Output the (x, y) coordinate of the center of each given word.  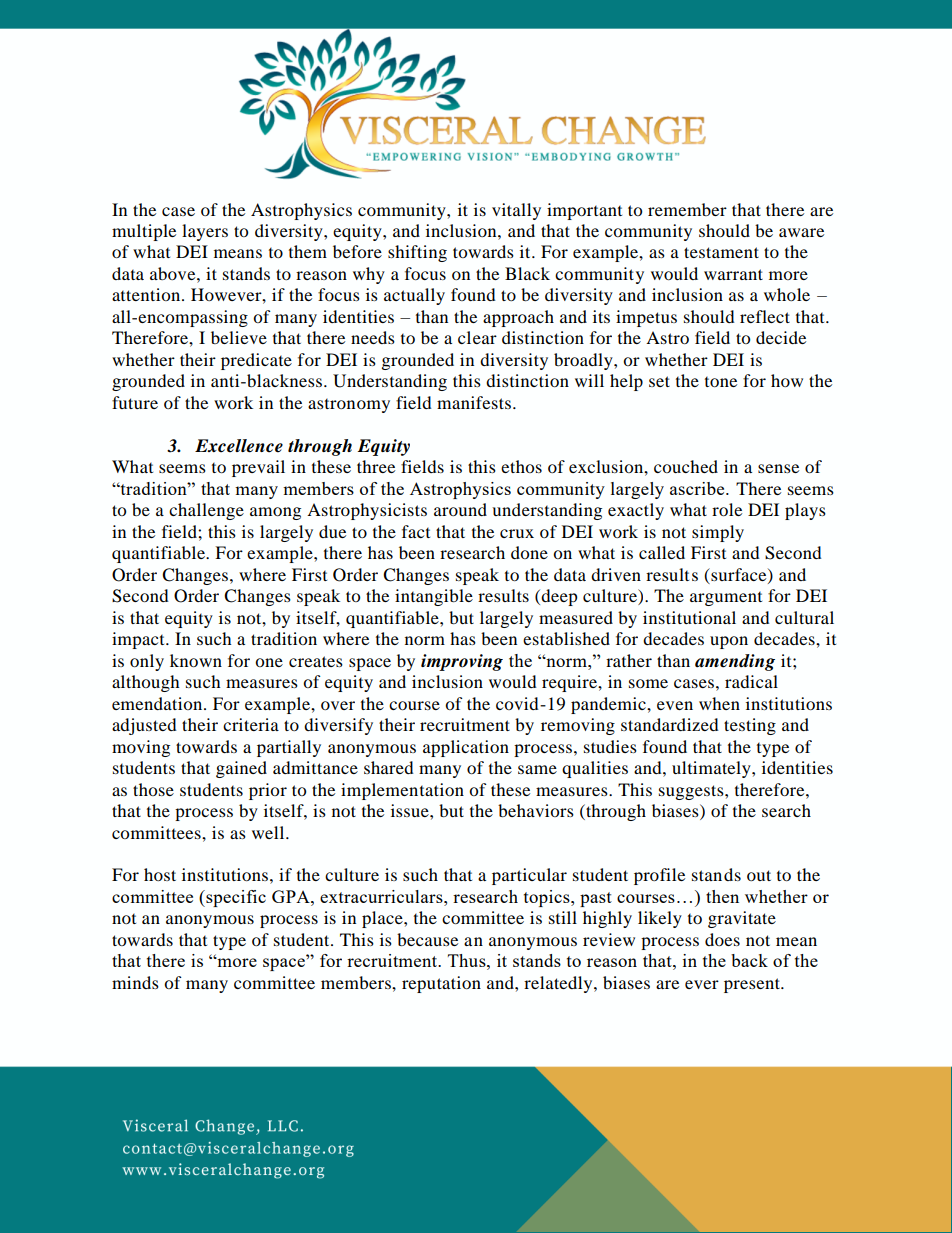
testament (721, 252)
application (466, 748)
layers (205, 232)
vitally (516, 211)
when (719, 703)
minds (135, 982)
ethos (521, 466)
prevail (258, 468)
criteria (251, 724)
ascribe (698, 488)
